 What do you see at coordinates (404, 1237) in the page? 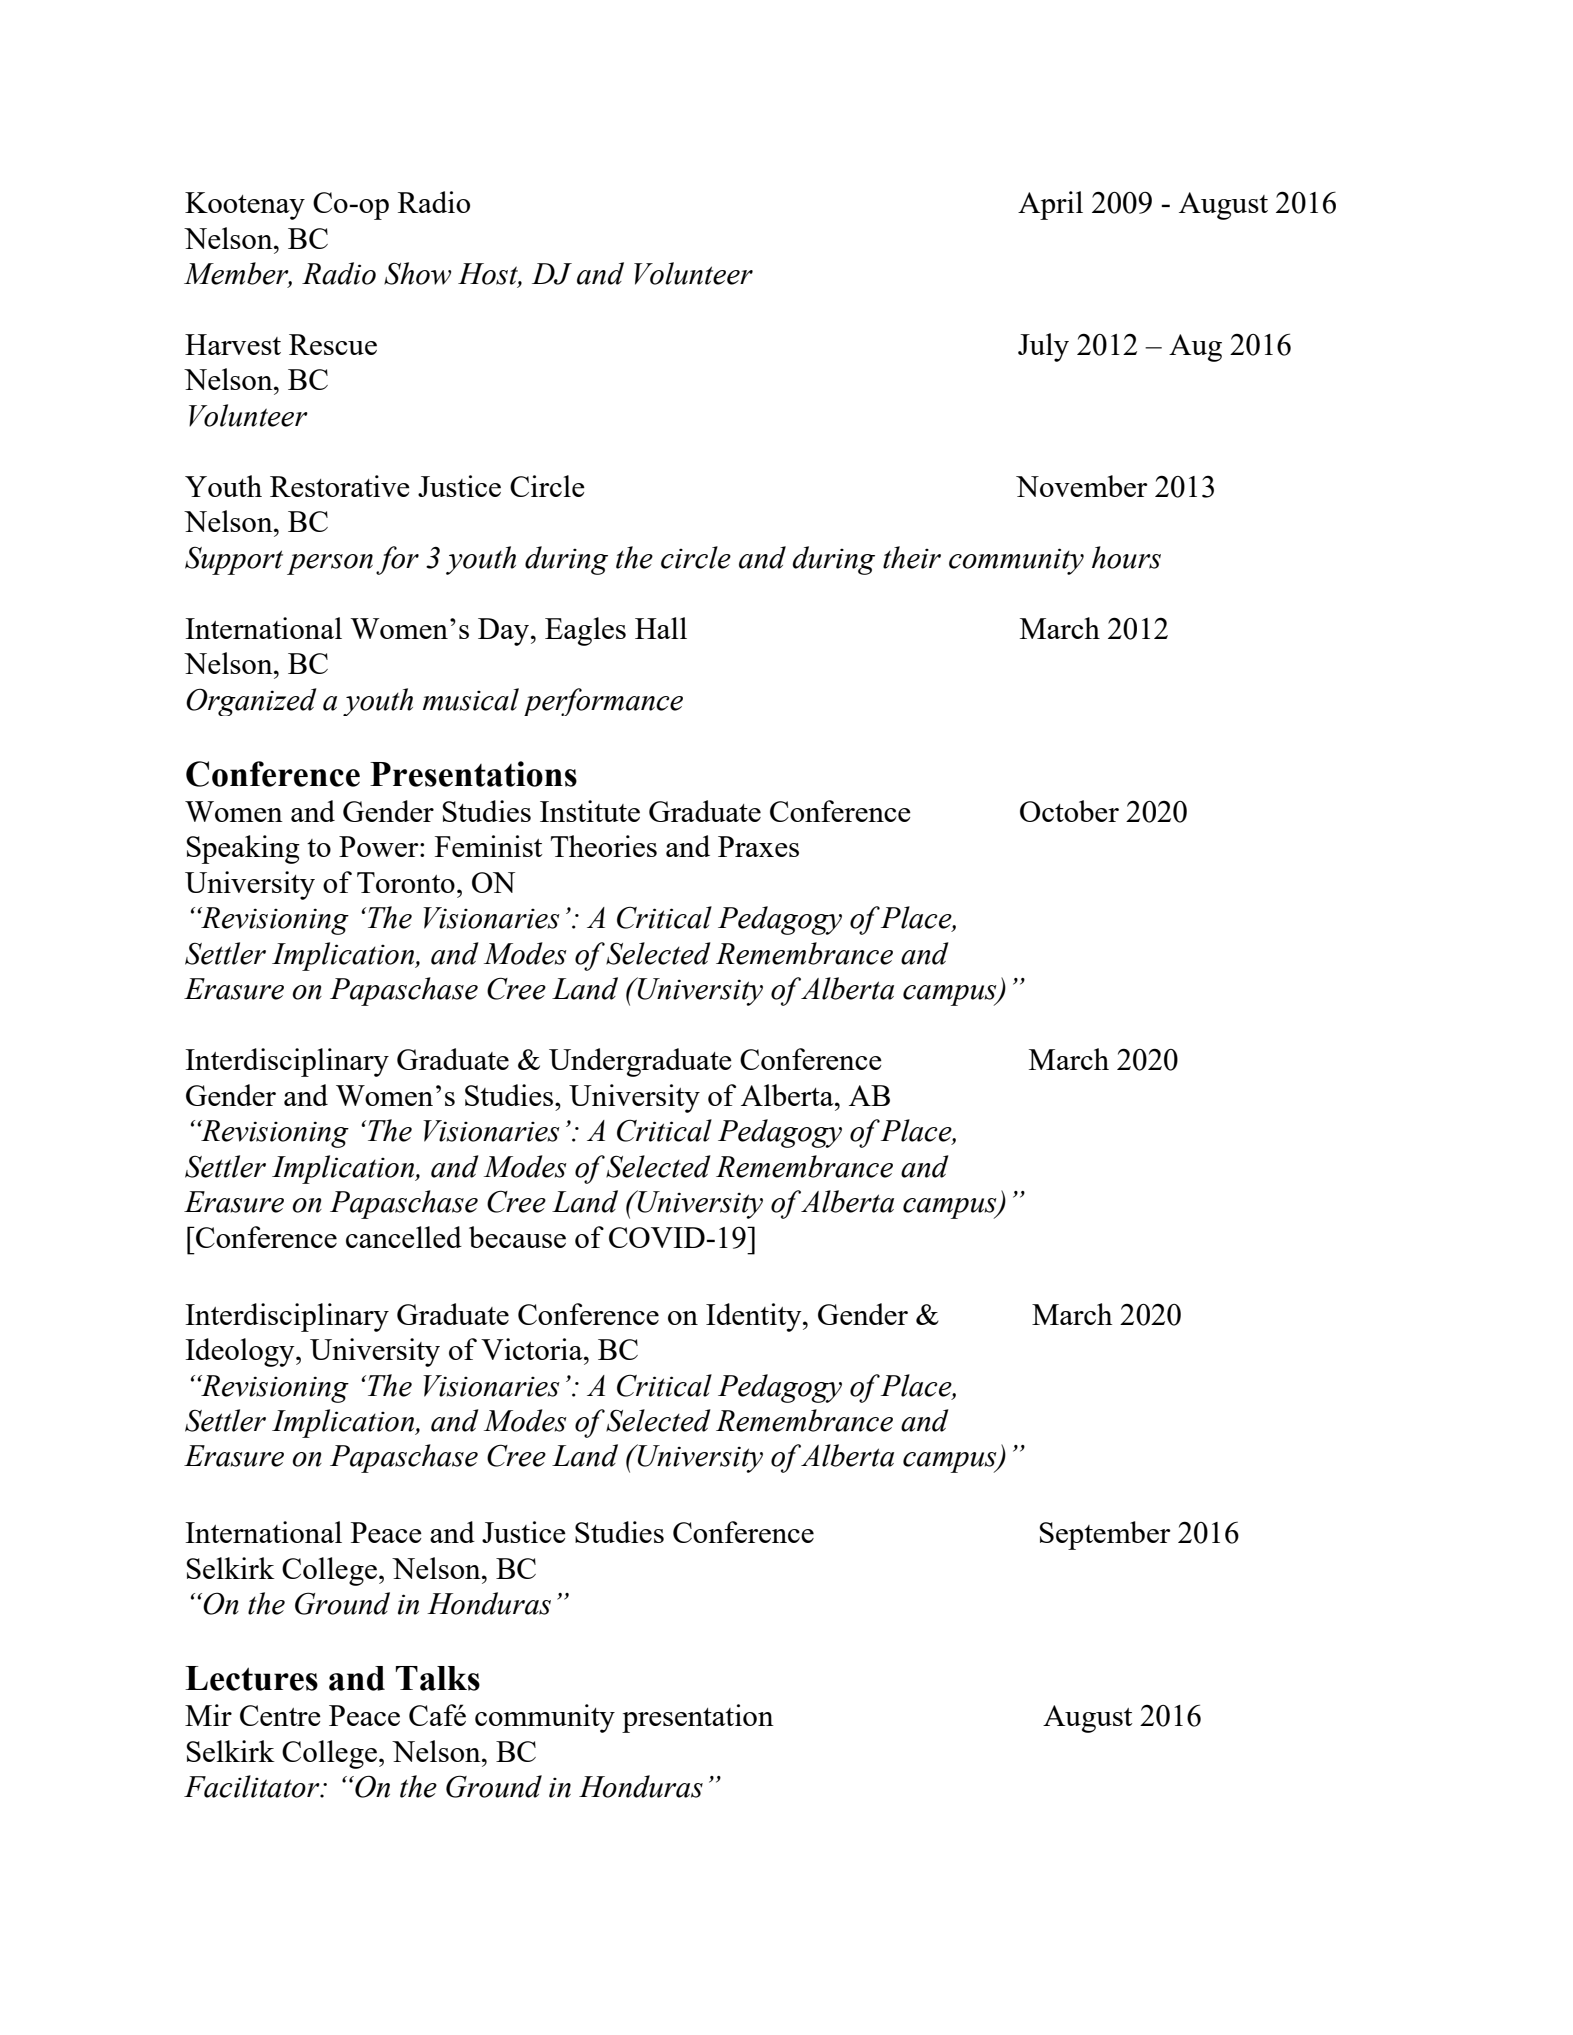
I see `cancelled` at bounding box center [404, 1237].
